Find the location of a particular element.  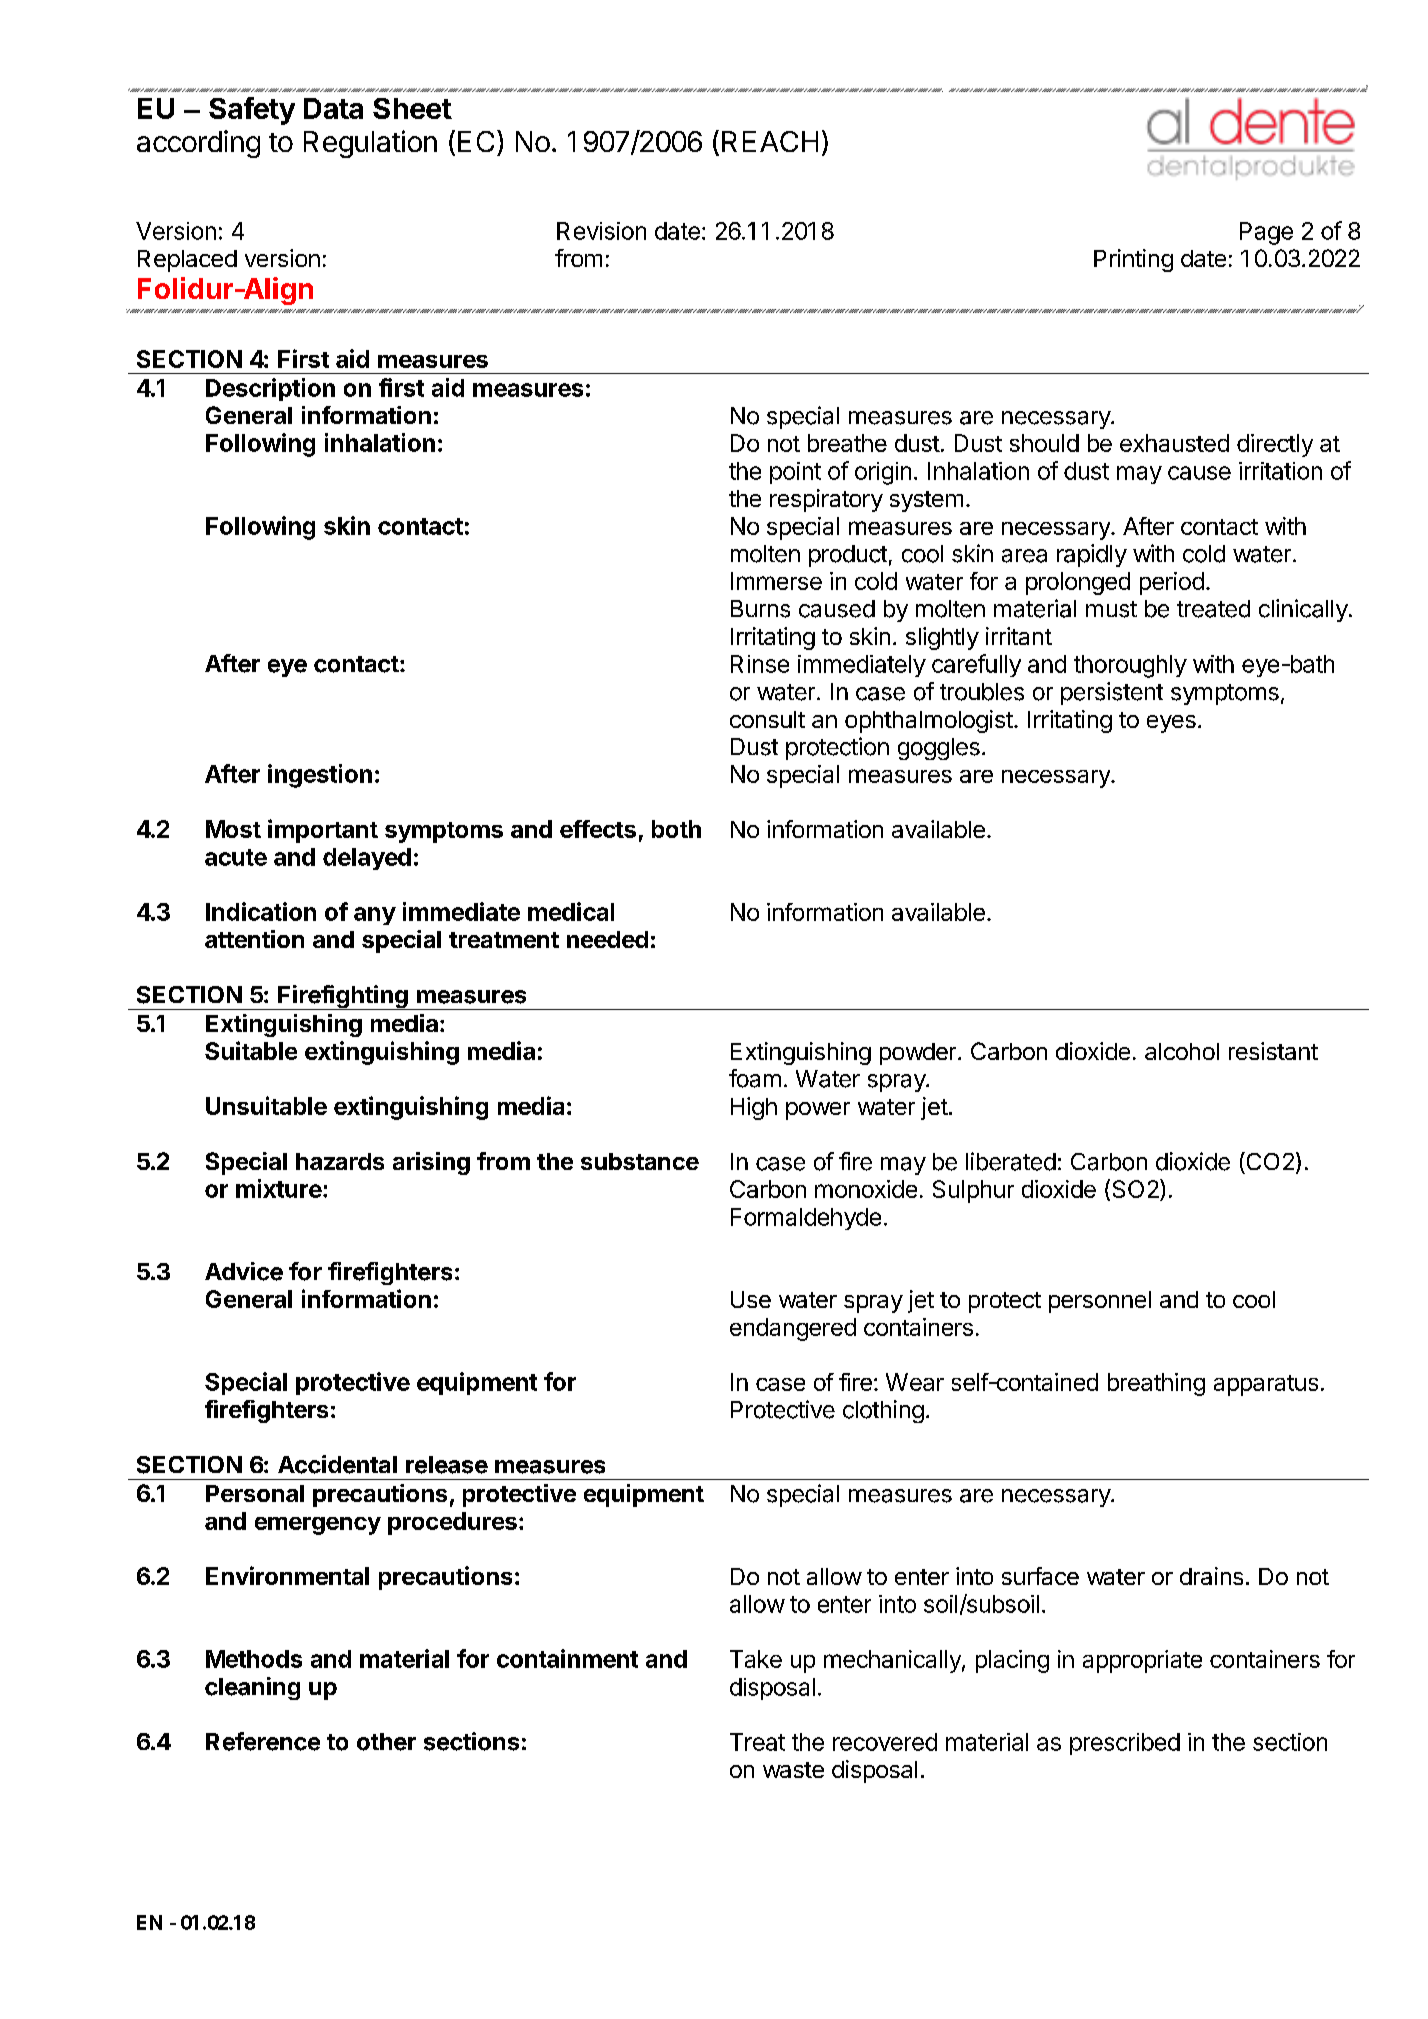

Rinse is located at coordinates (760, 664).
